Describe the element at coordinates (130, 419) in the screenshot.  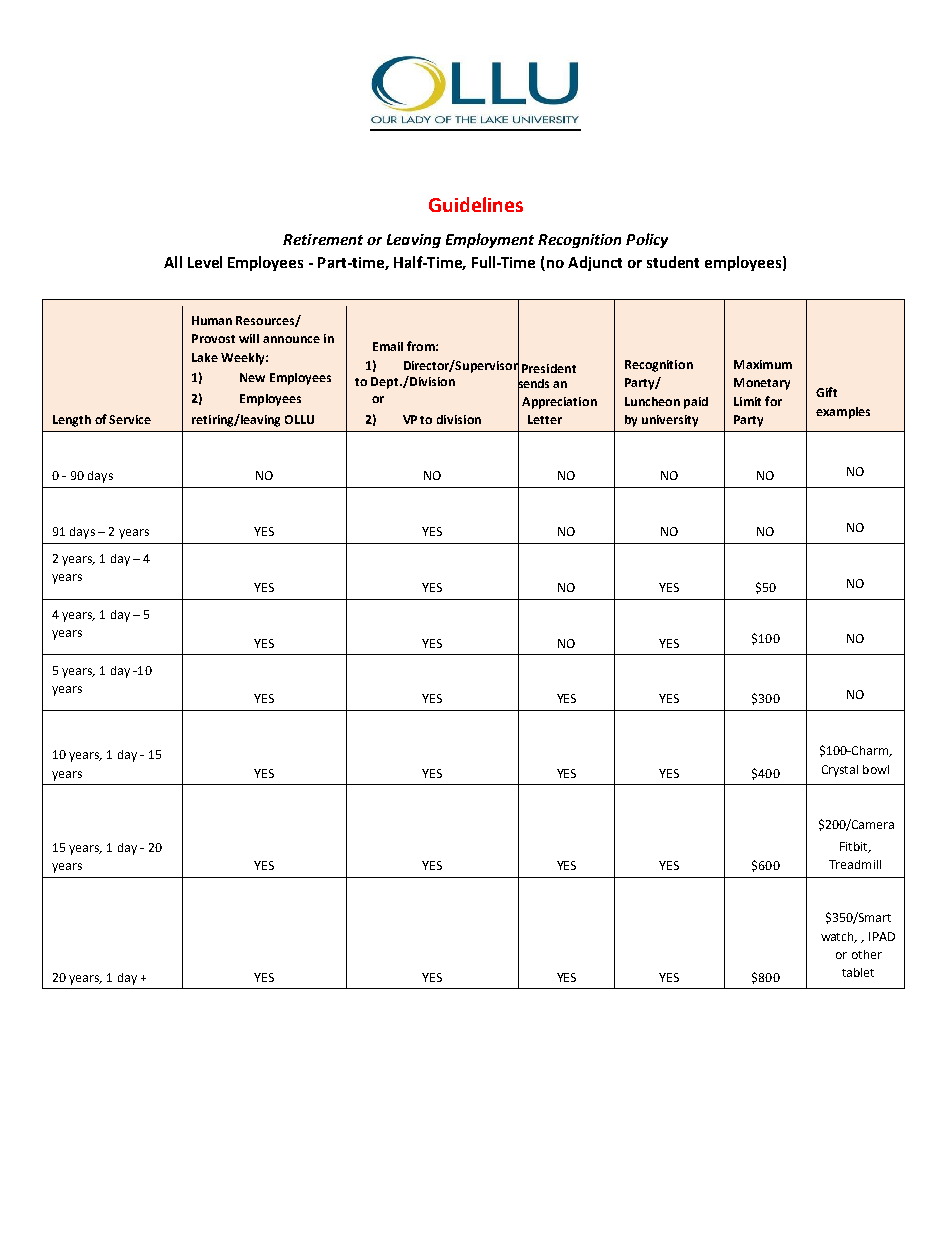
I see `Service` at that location.
